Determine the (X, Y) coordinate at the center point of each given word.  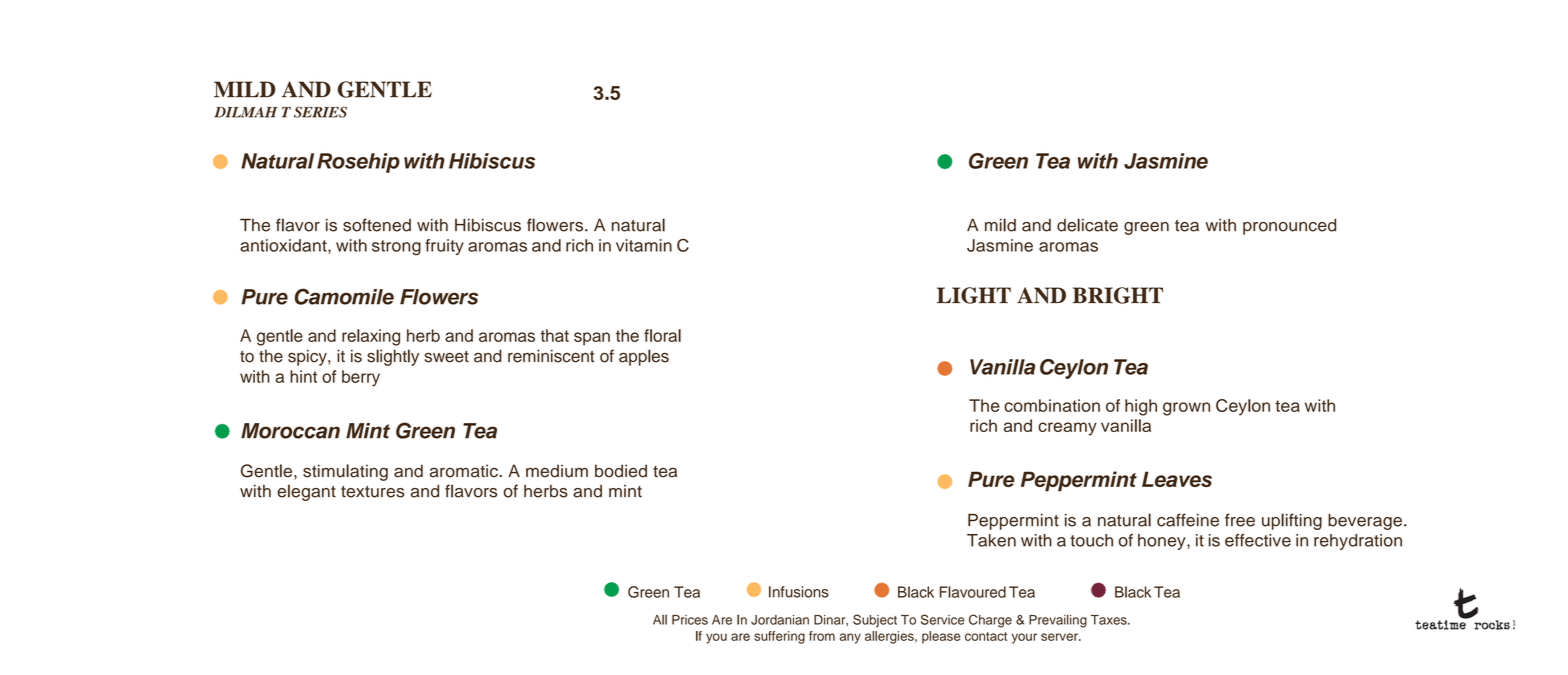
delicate (1087, 225)
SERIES (320, 112)
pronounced (1289, 226)
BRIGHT (1118, 295)
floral (662, 335)
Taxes (1110, 620)
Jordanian (780, 620)
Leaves (1177, 479)
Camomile (344, 296)
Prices (690, 620)
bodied (621, 471)
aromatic (465, 471)
